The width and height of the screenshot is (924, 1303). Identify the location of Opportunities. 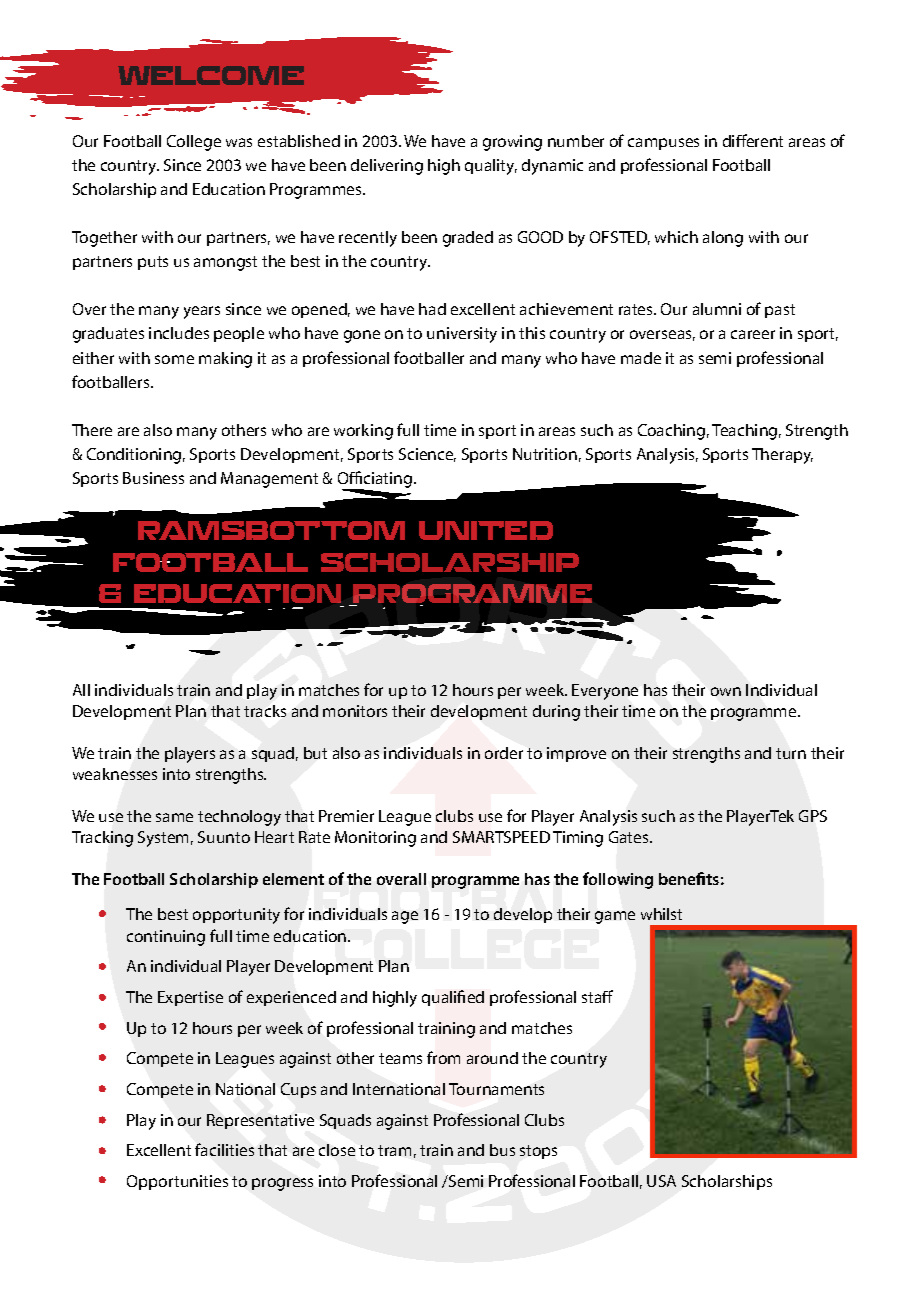
(177, 1182).
